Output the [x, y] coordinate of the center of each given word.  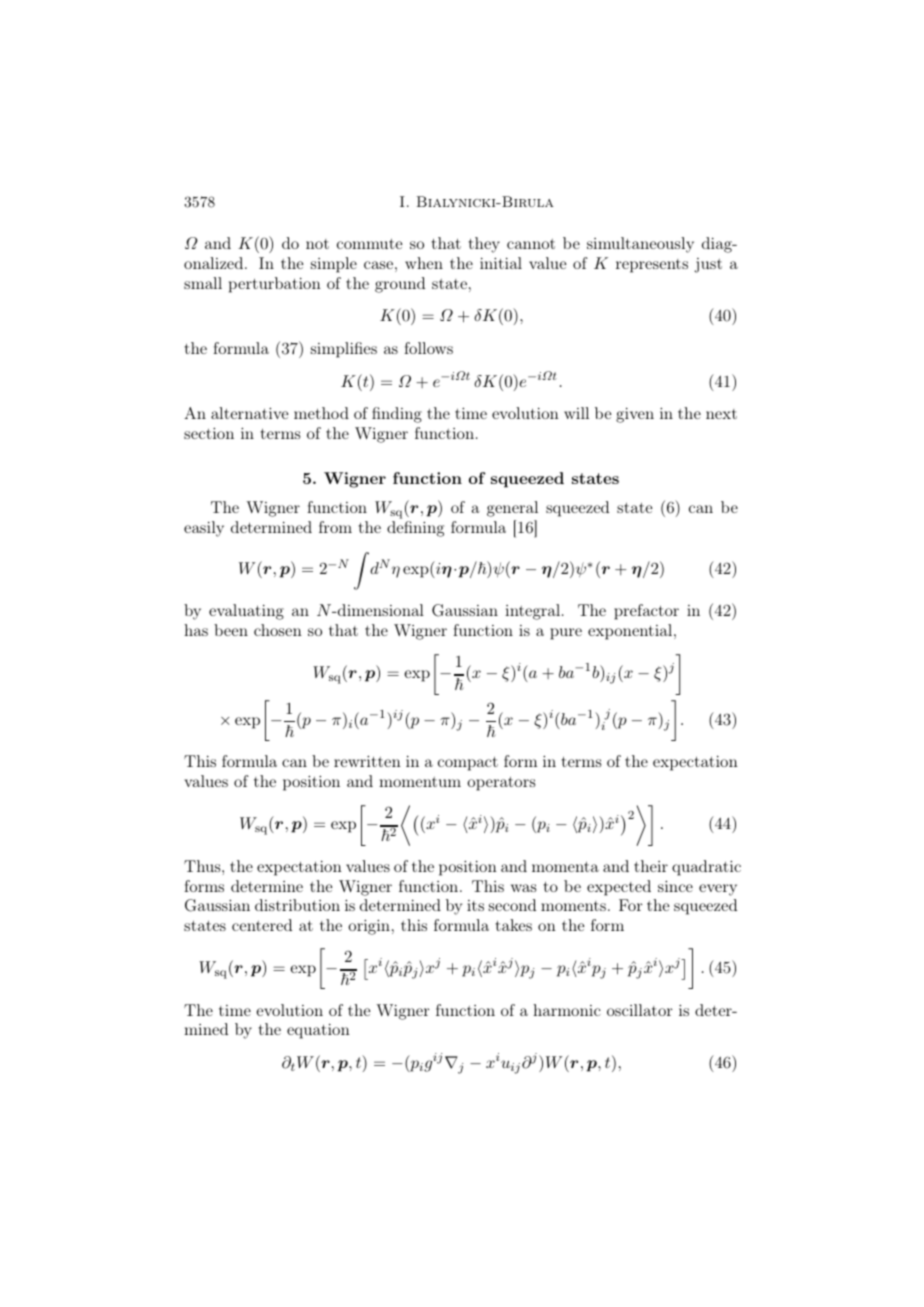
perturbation [275, 285]
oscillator [640, 1010]
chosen [278, 630]
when [424, 263]
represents [652, 266]
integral [534, 612]
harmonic [567, 1010]
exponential [631, 632]
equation [318, 1031]
